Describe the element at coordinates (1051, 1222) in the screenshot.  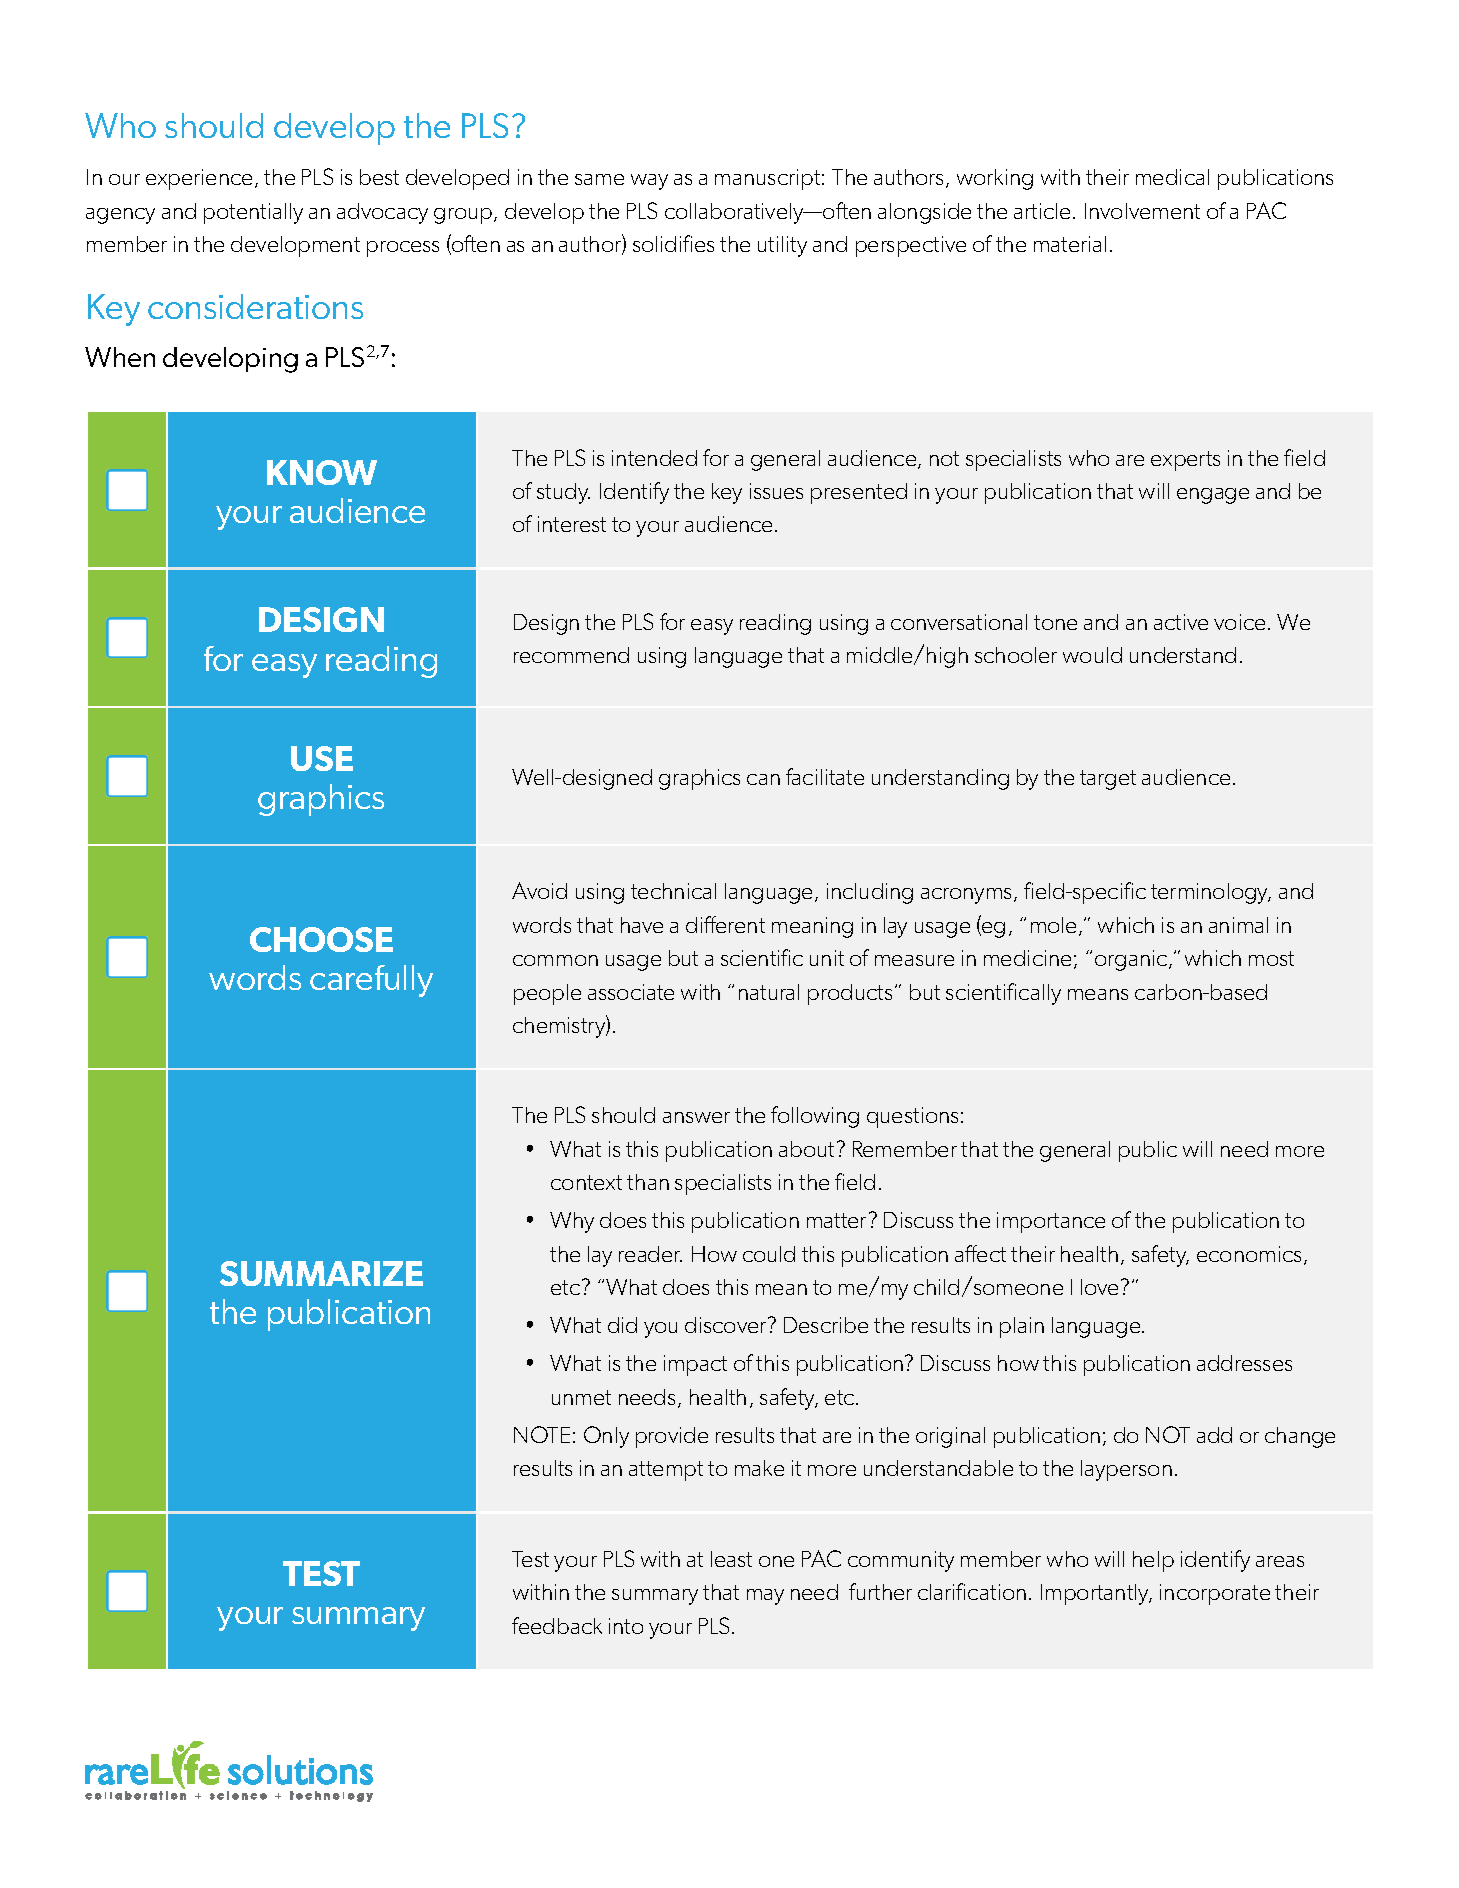
I see `importance` at that location.
